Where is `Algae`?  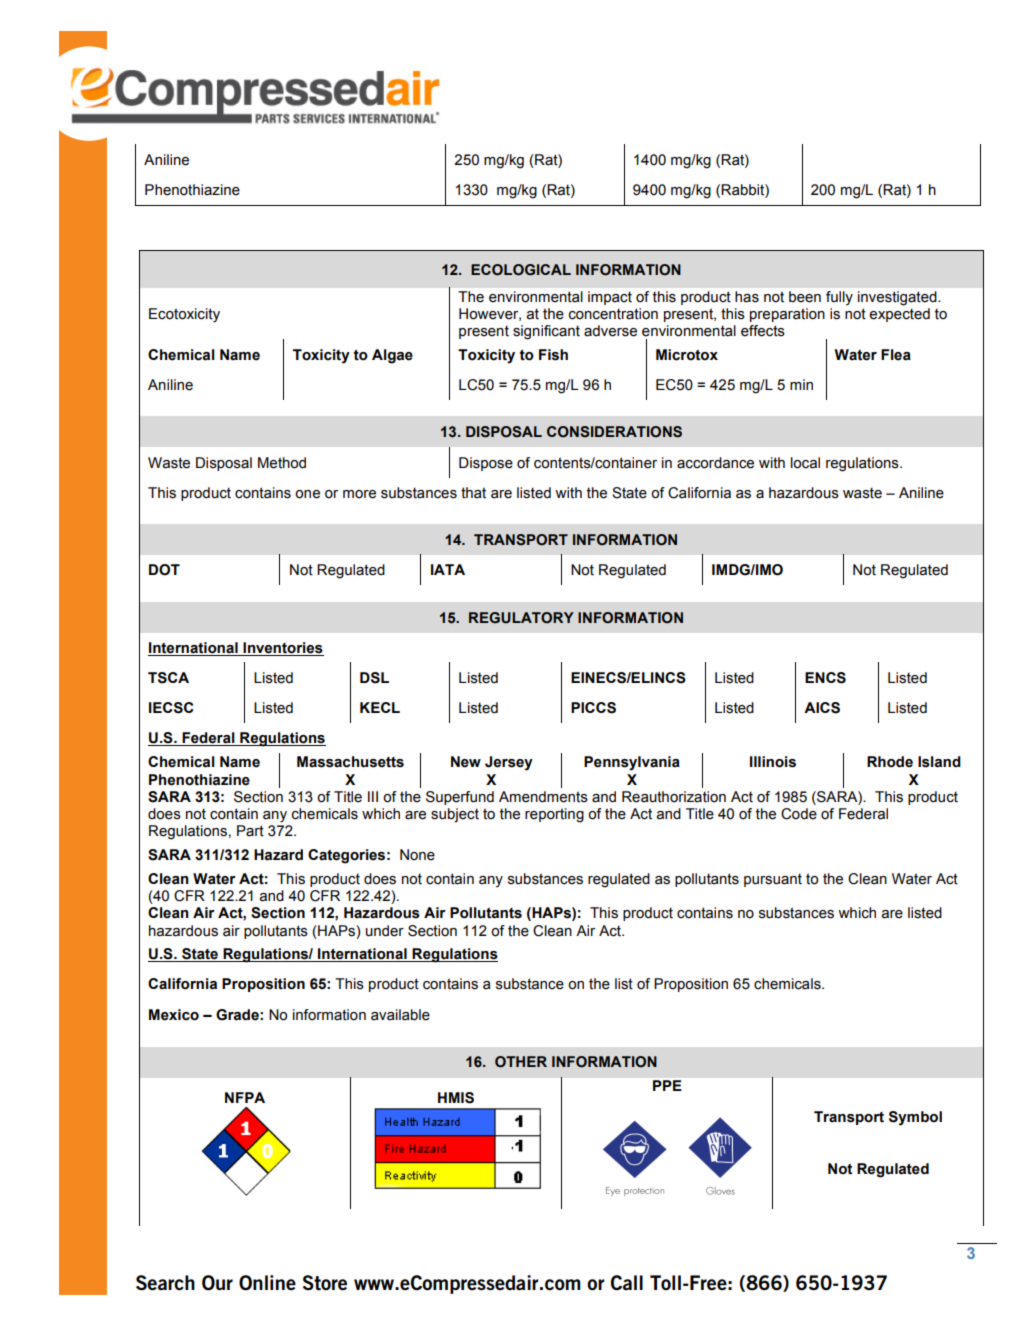
Algae is located at coordinates (392, 356).
